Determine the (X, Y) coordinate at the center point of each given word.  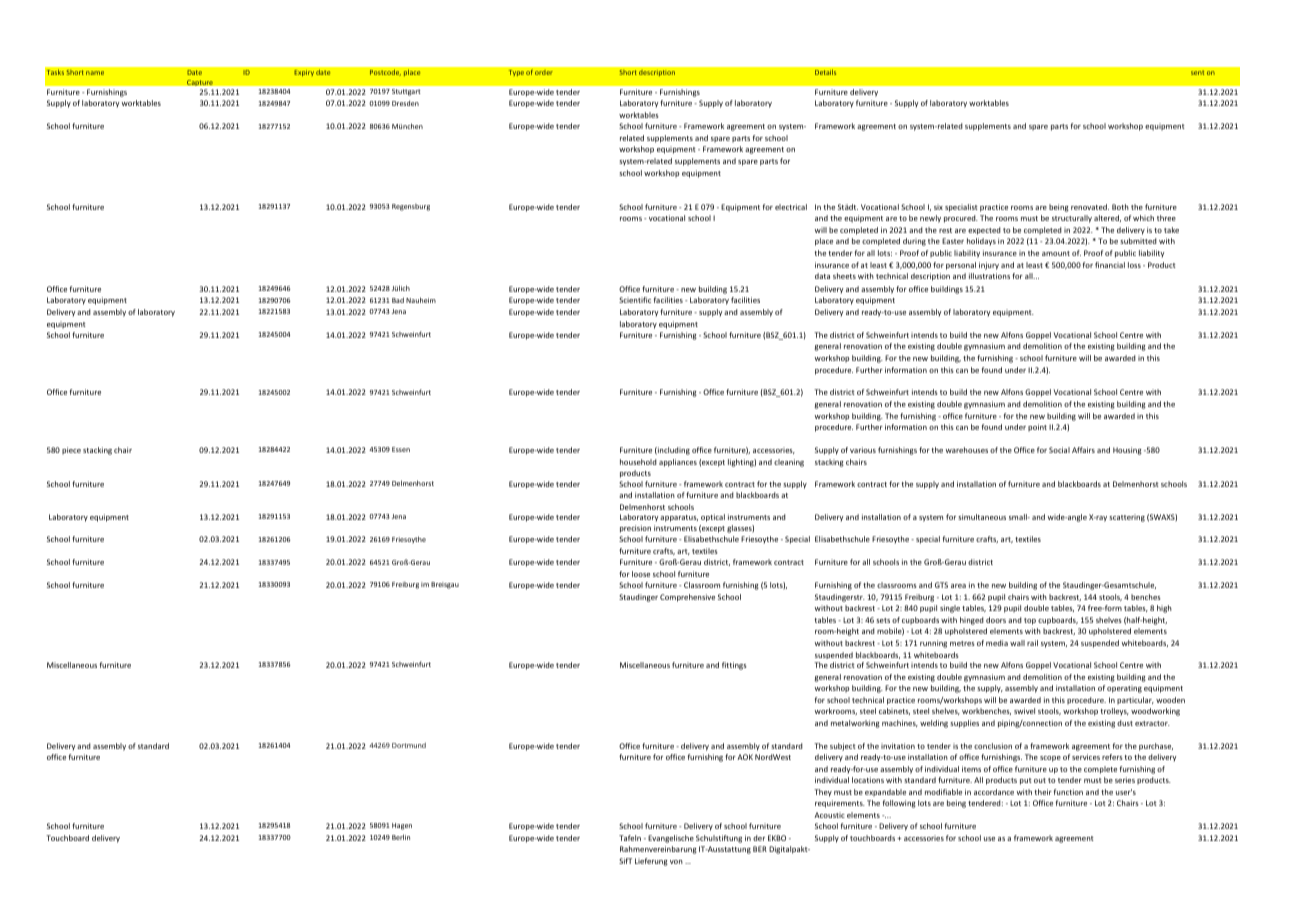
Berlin (401, 837)
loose (641, 574)
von (676, 862)
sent (1197, 73)
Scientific (635, 300)
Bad (398, 300)
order (544, 72)
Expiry (304, 73)
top (1030, 621)
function (1068, 792)
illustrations (989, 276)
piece (71, 450)
